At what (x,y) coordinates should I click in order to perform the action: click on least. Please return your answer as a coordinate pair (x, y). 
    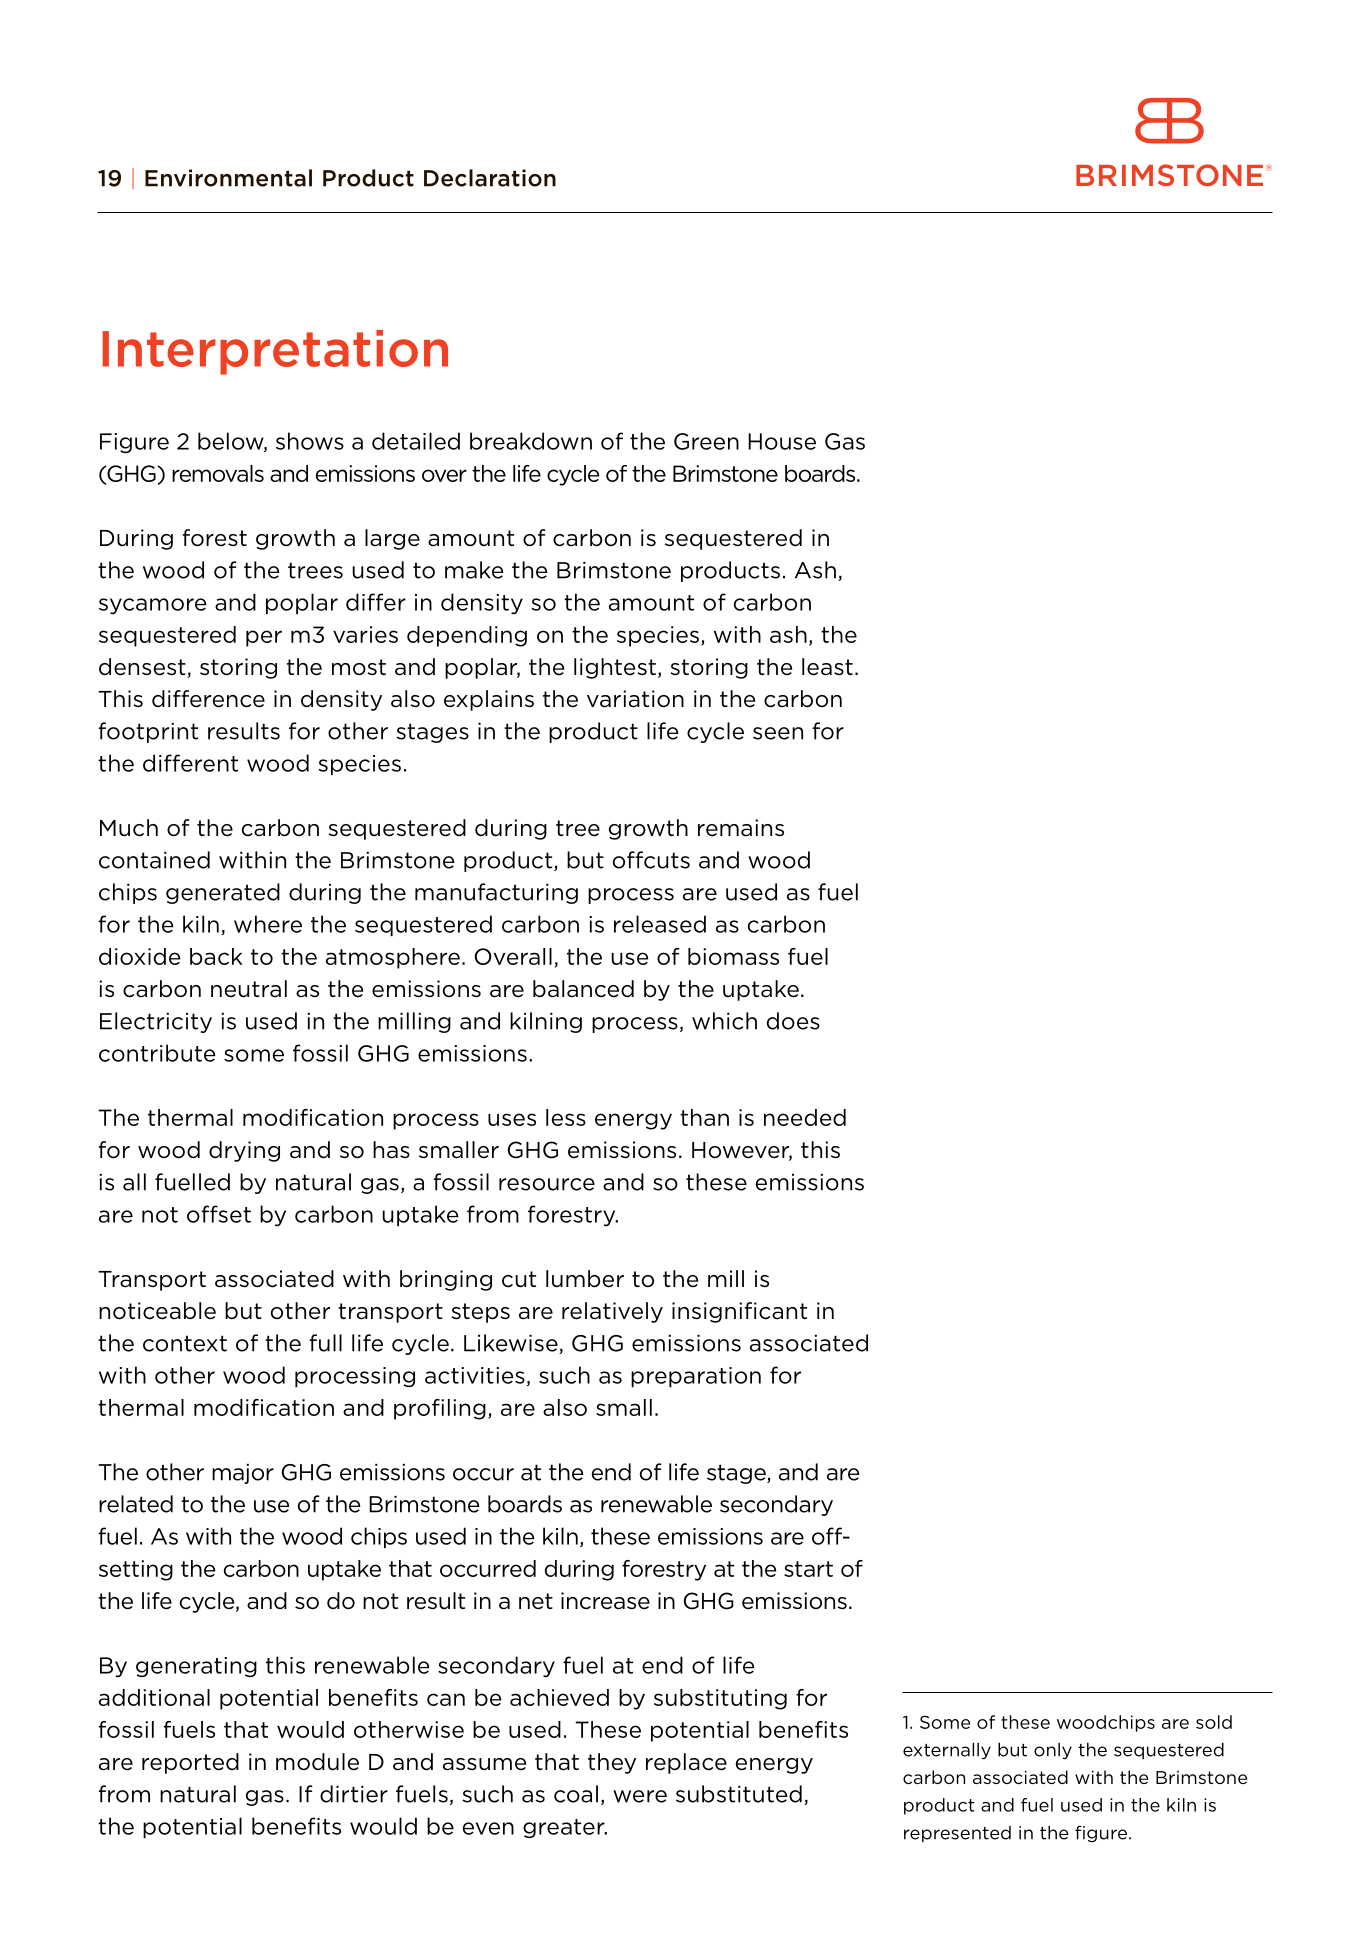
    Looking at the image, I should click on (827, 667).
